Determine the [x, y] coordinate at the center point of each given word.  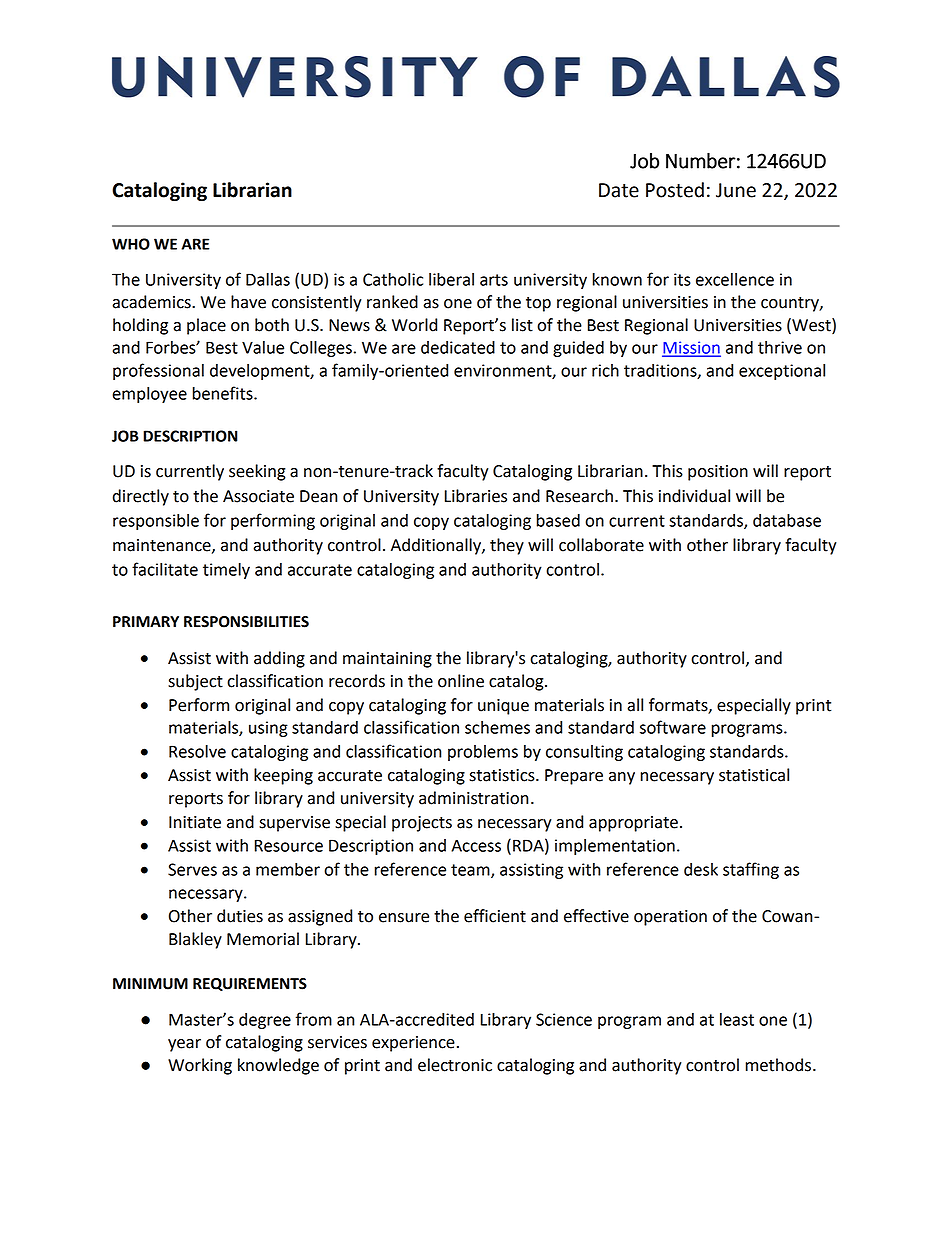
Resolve [197, 751]
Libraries [476, 496]
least [737, 1019]
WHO [131, 244]
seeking [257, 472]
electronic [455, 1065]
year [184, 1045]
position [718, 473]
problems [483, 753]
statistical [754, 775]
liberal [451, 279]
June [736, 190]
